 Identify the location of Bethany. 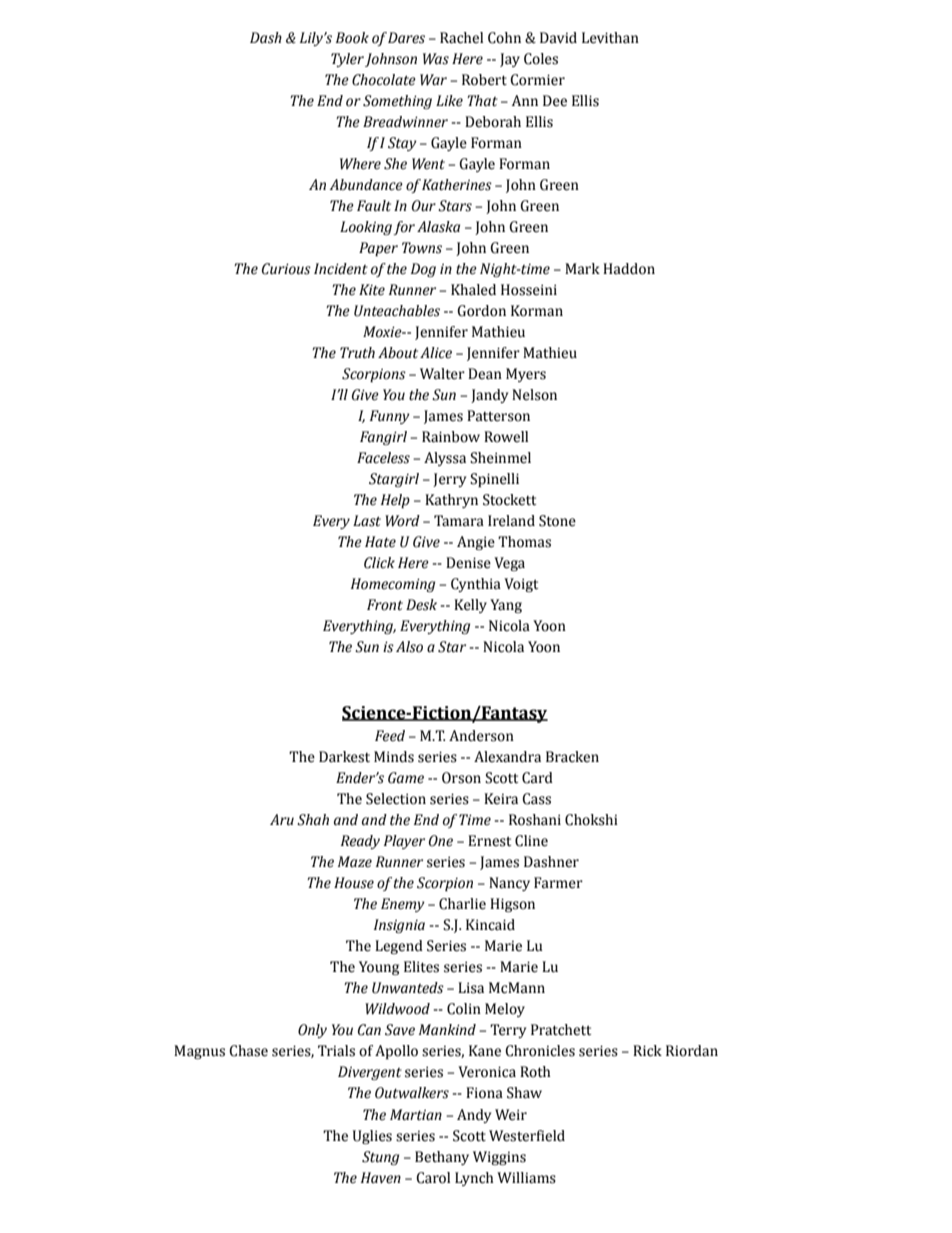
(442, 1158).
